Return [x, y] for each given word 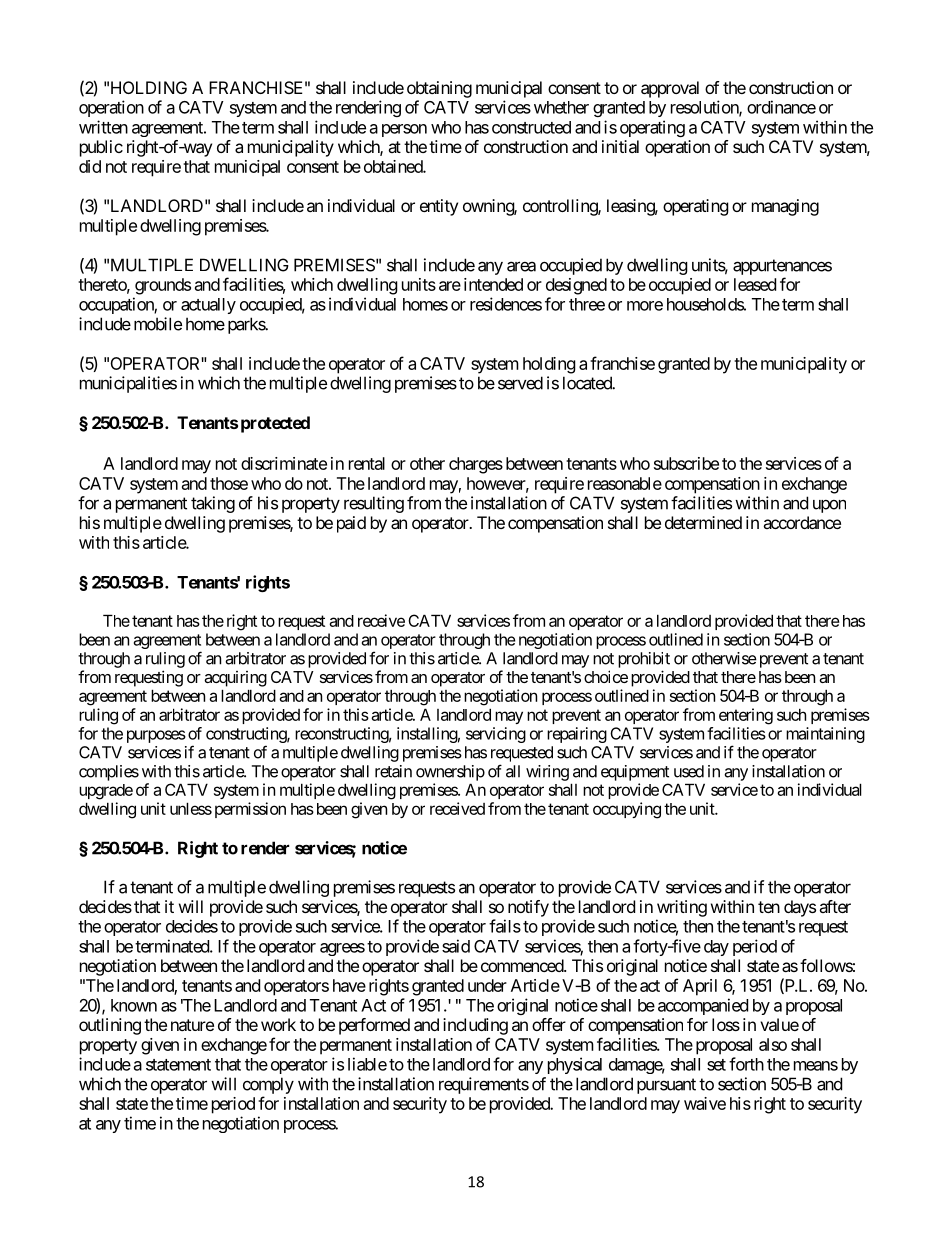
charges [476, 465]
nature [192, 1025]
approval [670, 89]
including [475, 1026]
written [103, 127]
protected [275, 424]
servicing [496, 735]
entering [746, 716]
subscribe [686, 463]
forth [746, 1064]
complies [109, 773]
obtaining [439, 89]
